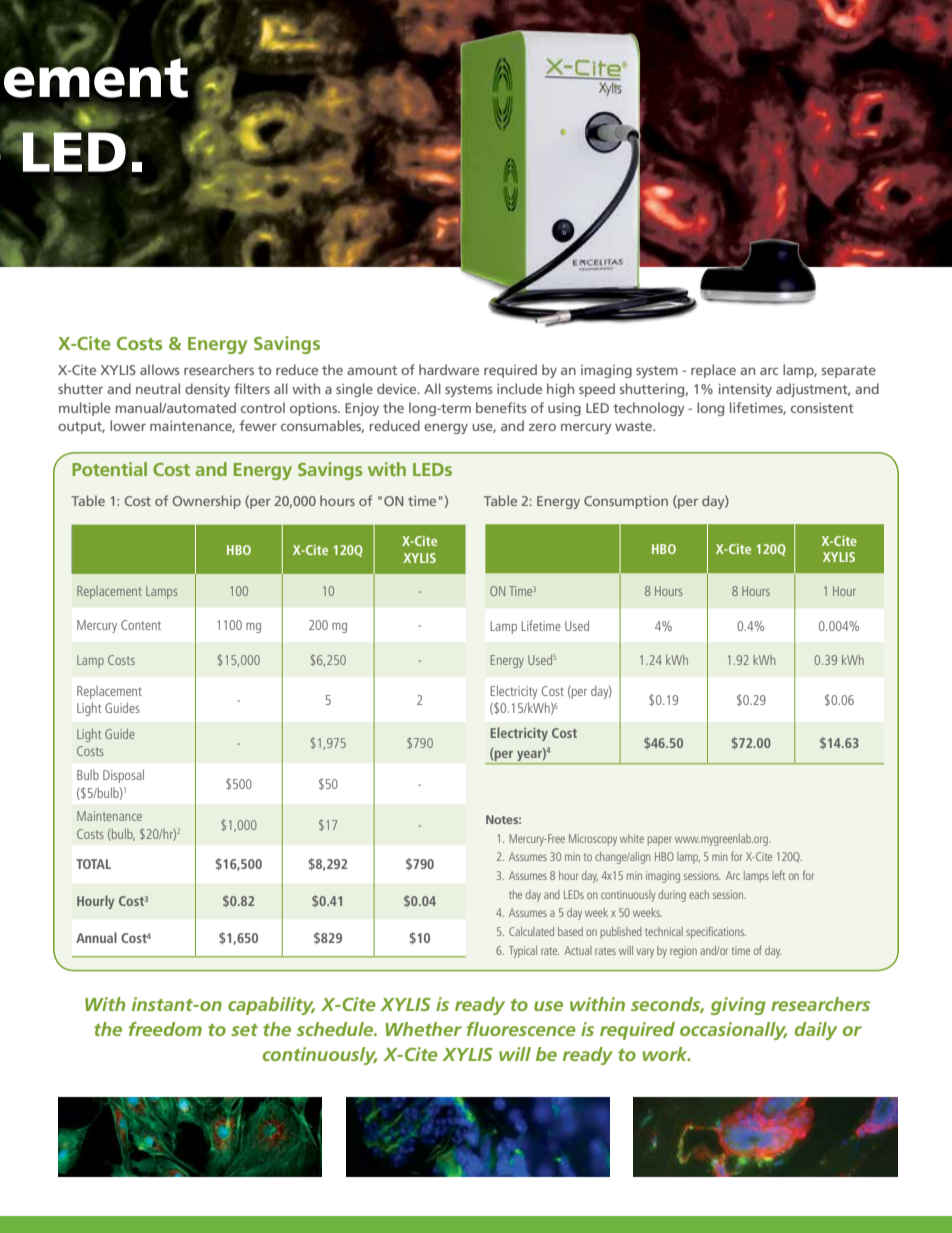 This page has height=1233, width=952. I want to click on hardware, so click(449, 369).
